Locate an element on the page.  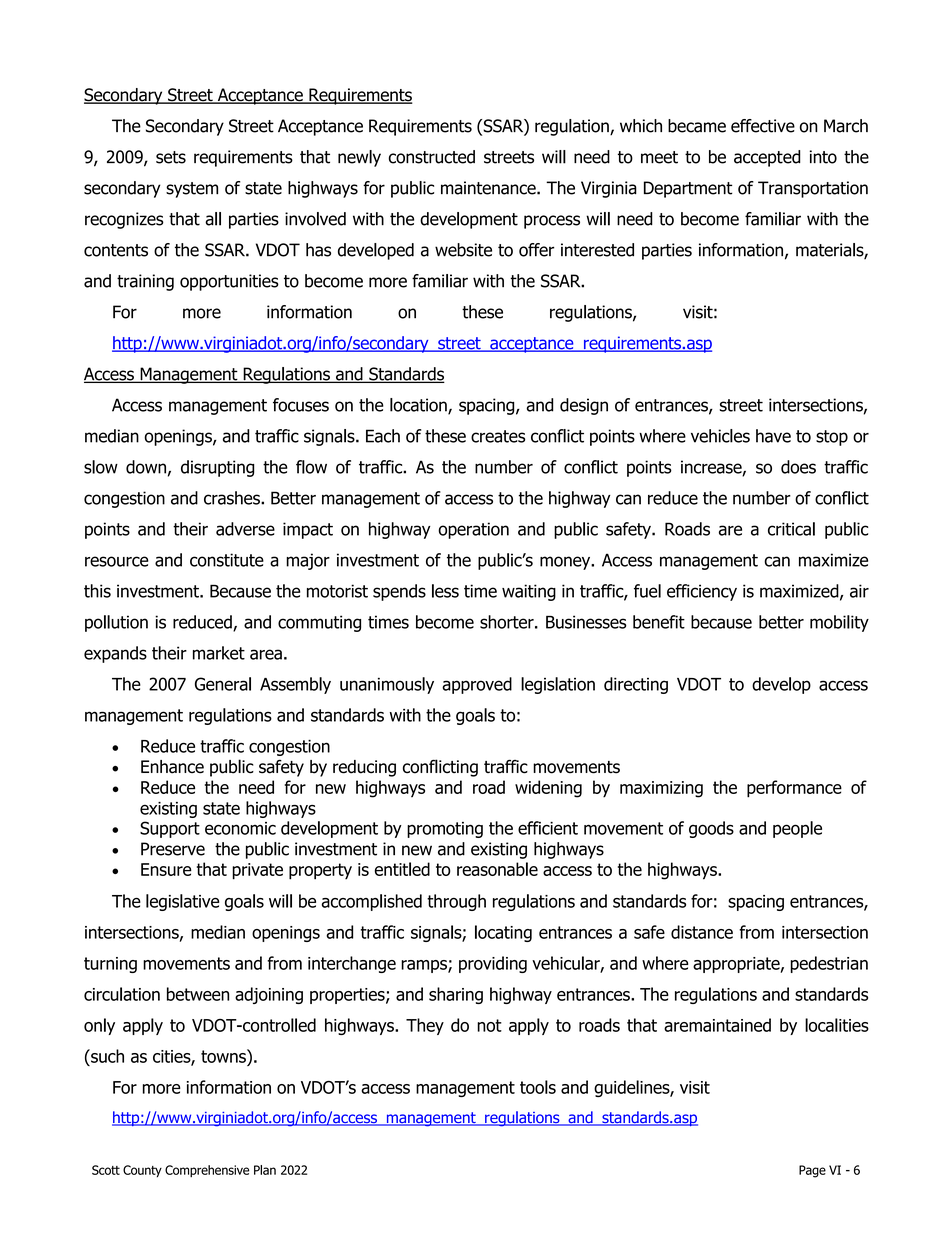
approved is located at coordinates (477, 685).
